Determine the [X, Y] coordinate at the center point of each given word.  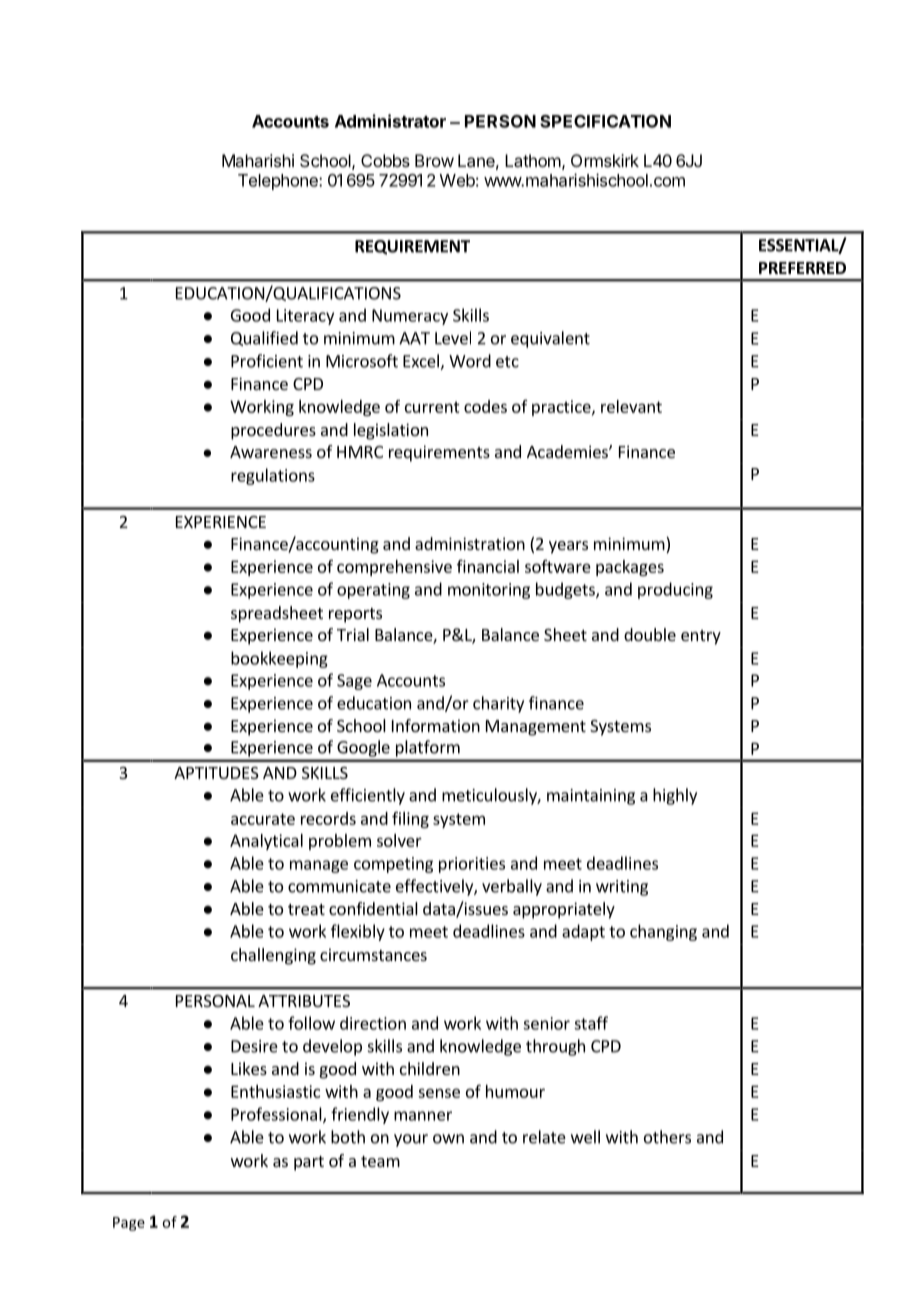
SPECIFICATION [605, 121]
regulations [273, 476]
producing [675, 590]
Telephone [279, 182]
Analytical [266, 842]
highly [675, 796]
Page [129, 1224]
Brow [434, 160]
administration [470, 543]
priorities [472, 865]
